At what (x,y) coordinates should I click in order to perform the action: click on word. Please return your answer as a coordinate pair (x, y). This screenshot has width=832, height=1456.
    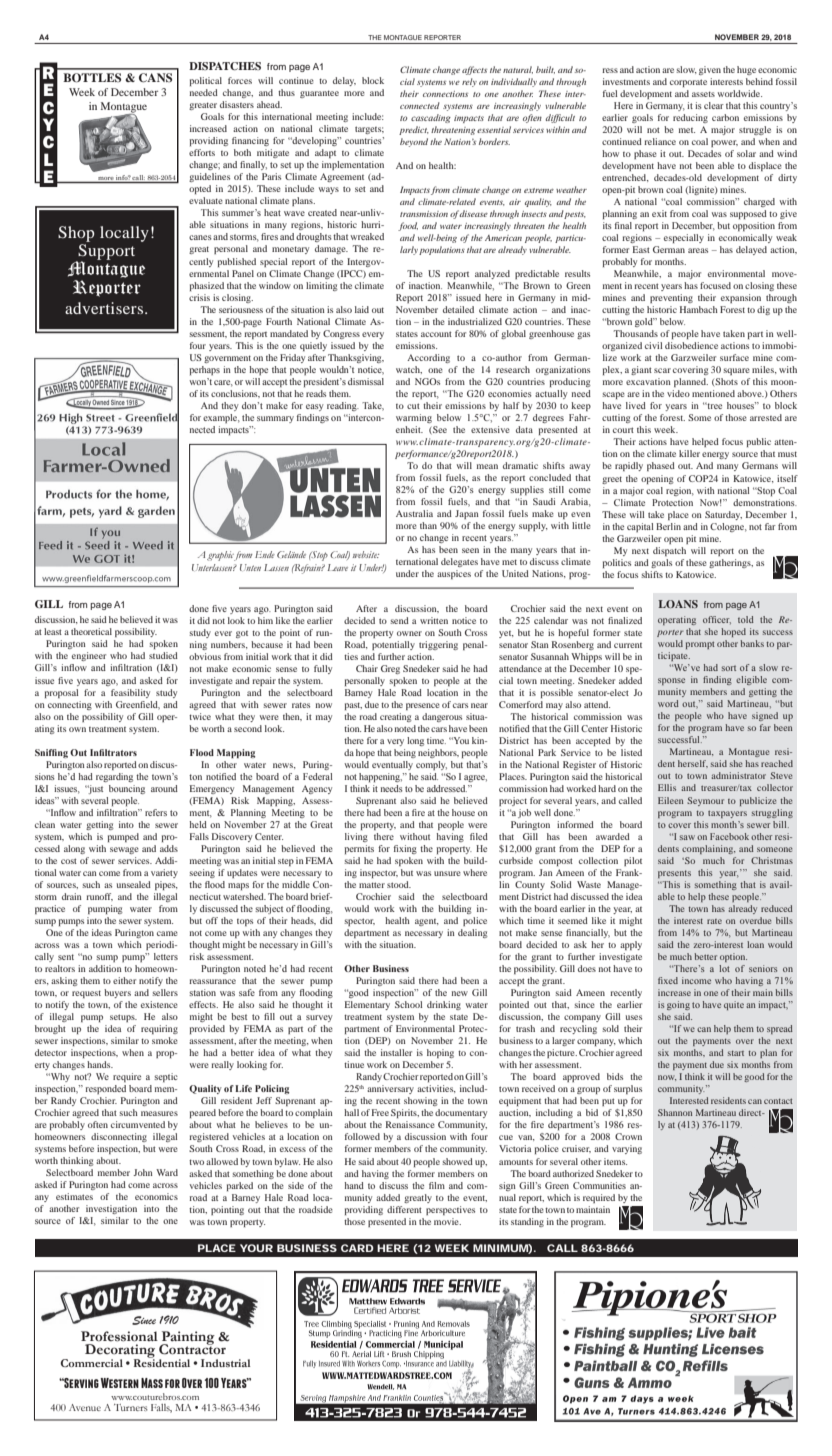
    Looking at the image, I should click on (668, 703).
